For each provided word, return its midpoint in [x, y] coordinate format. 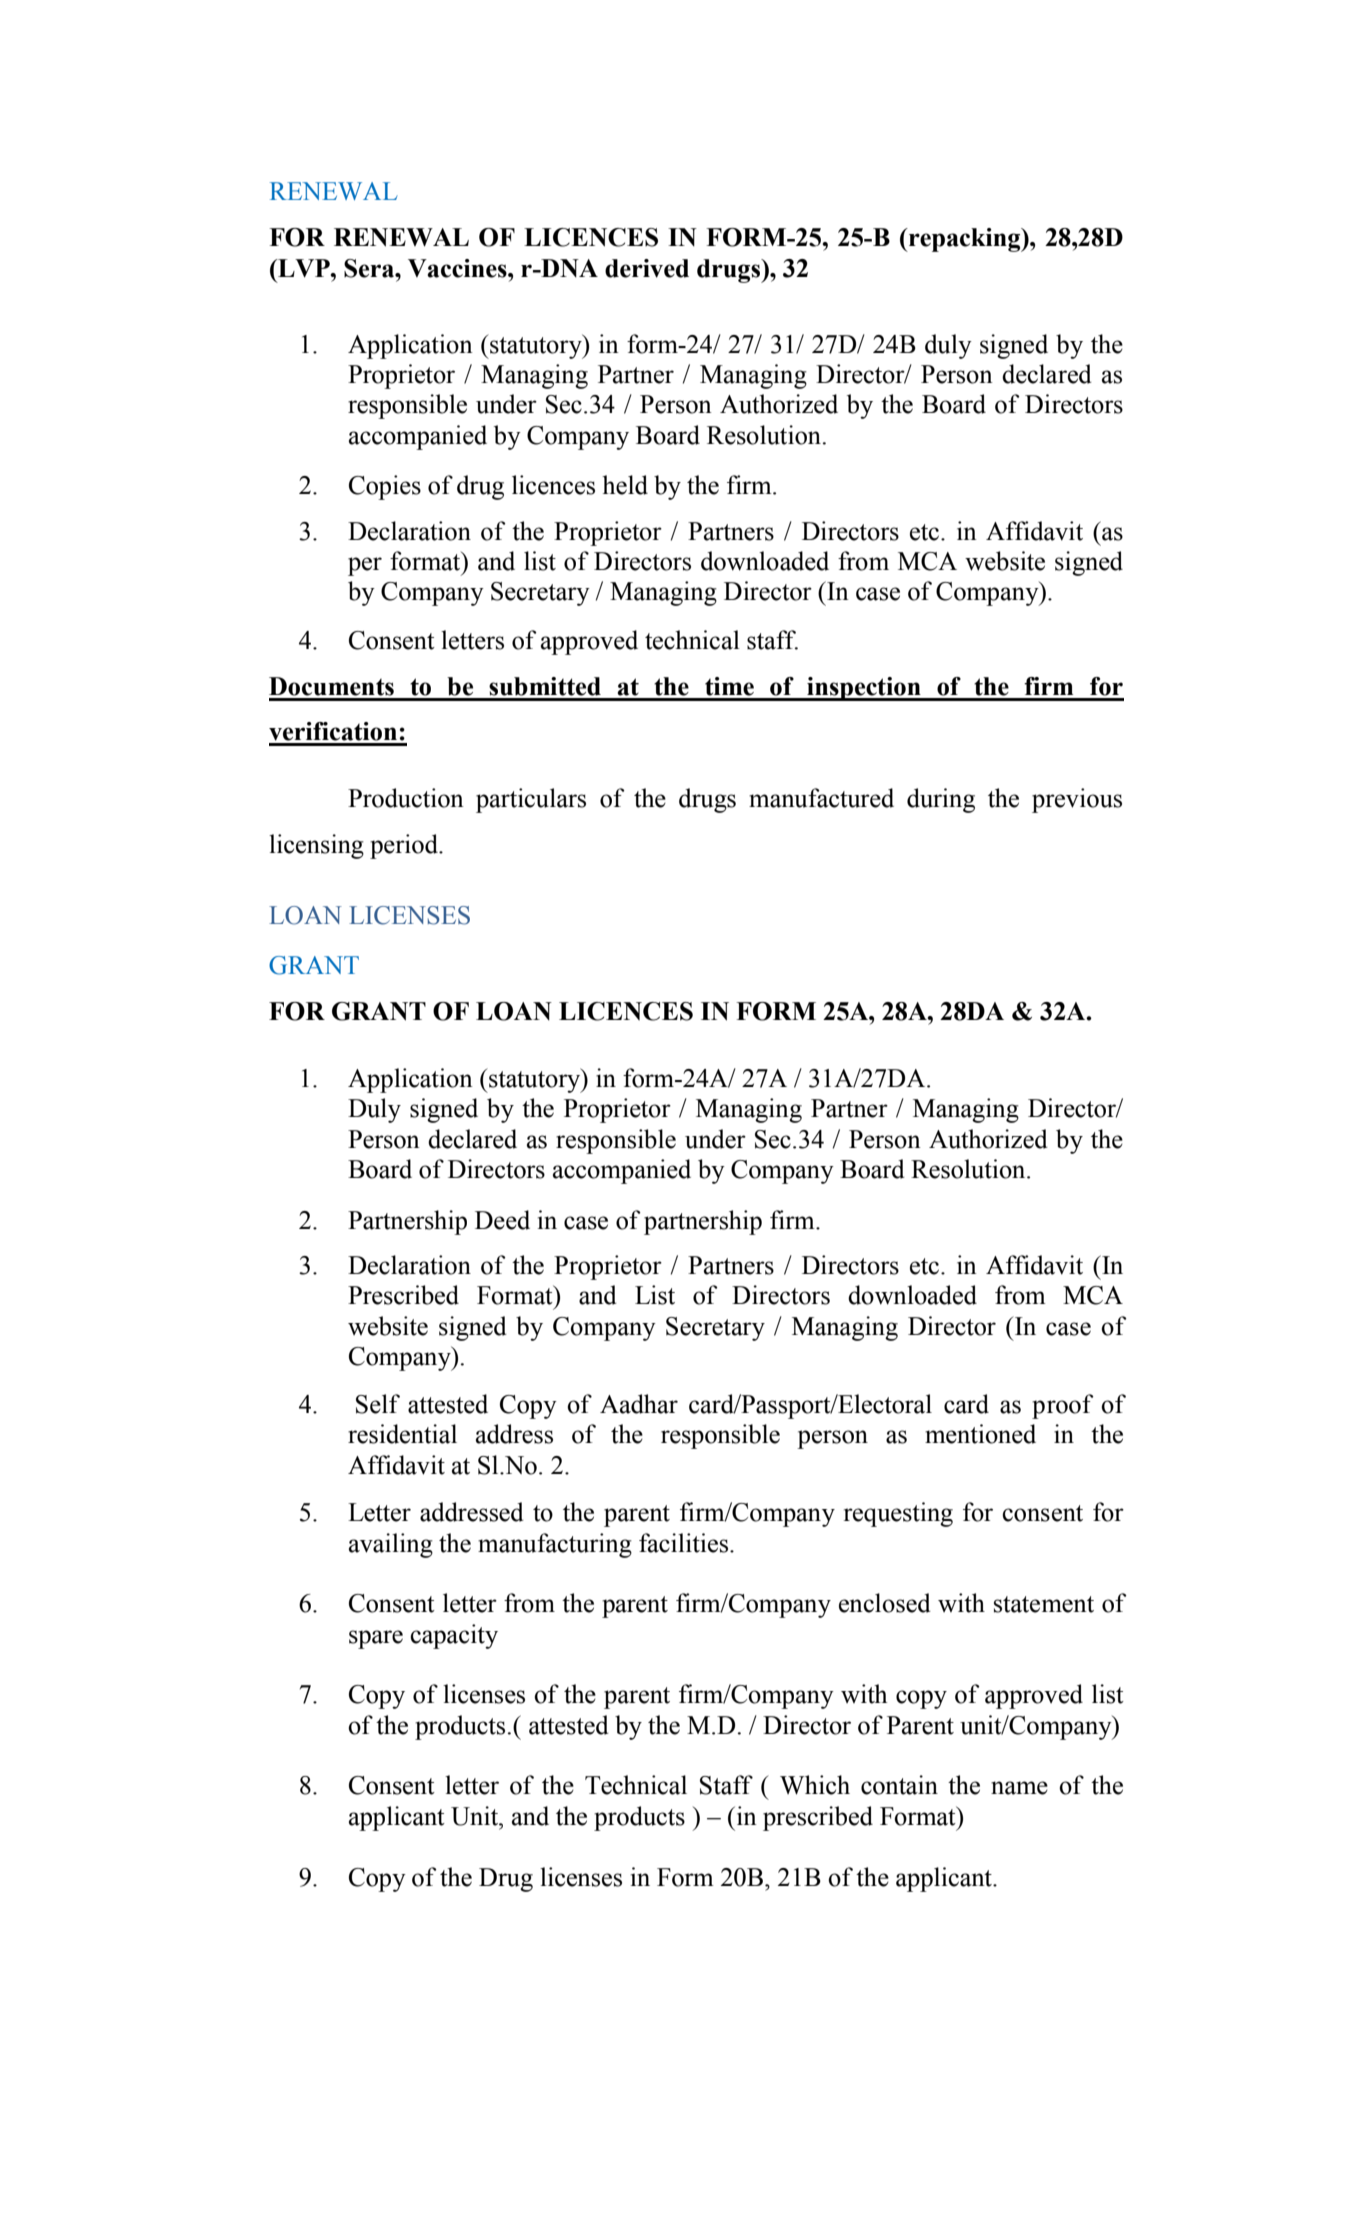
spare [376, 1639]
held [625, 485]
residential [402, 1434]
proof [1063, 1406]
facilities [683, 1543]
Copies [385, 487]
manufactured [821, 798]
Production [406, 798]
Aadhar [639, 1404]
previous [1077, 800]
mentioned [980, 1434]
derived [647, 268]
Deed [502, 1220]
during [941, 800]
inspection [864, 689]
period [405, 846]
